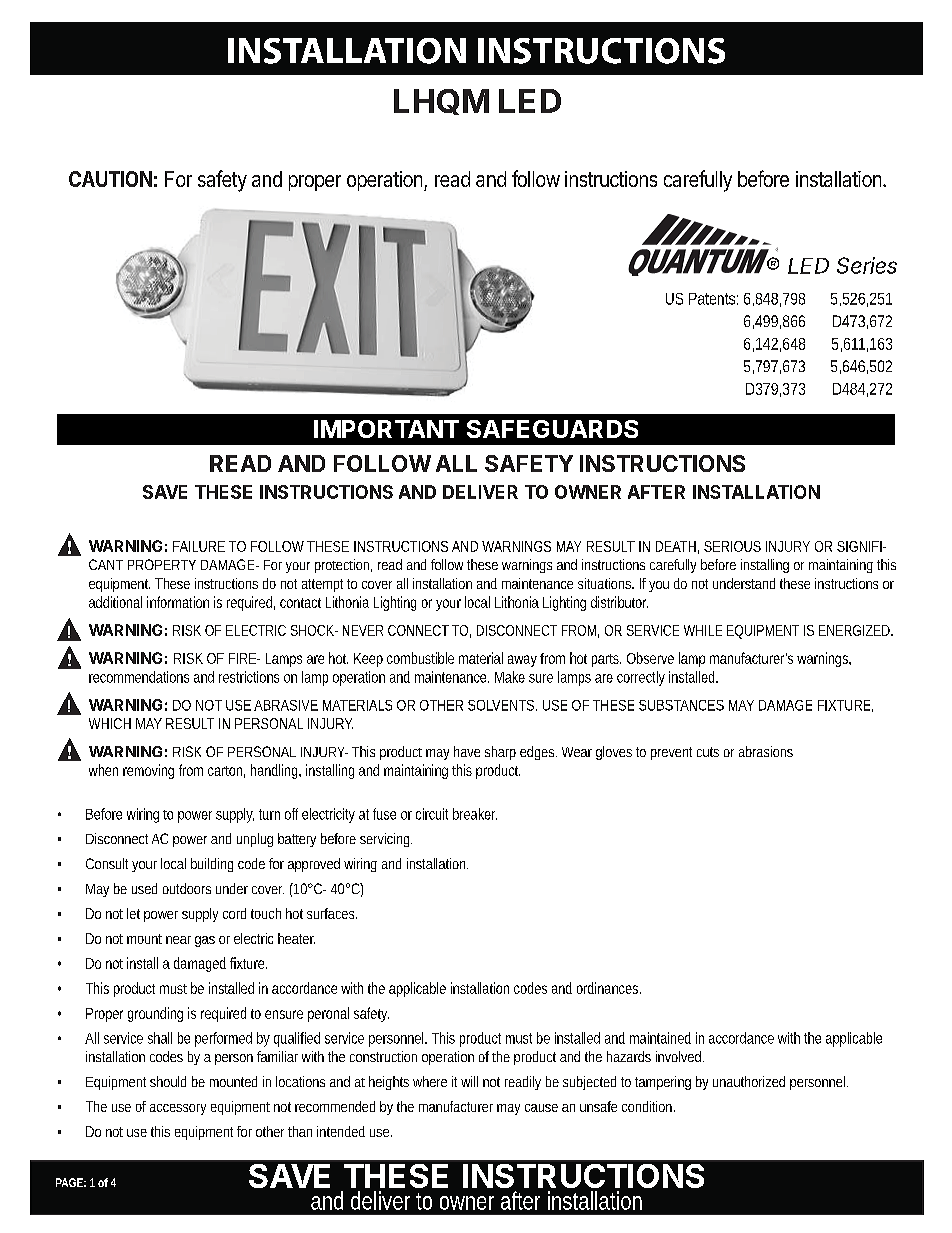 The width and height of the screenshot is (952, 1233). I want to click on accessory, so click(178, 1109).
